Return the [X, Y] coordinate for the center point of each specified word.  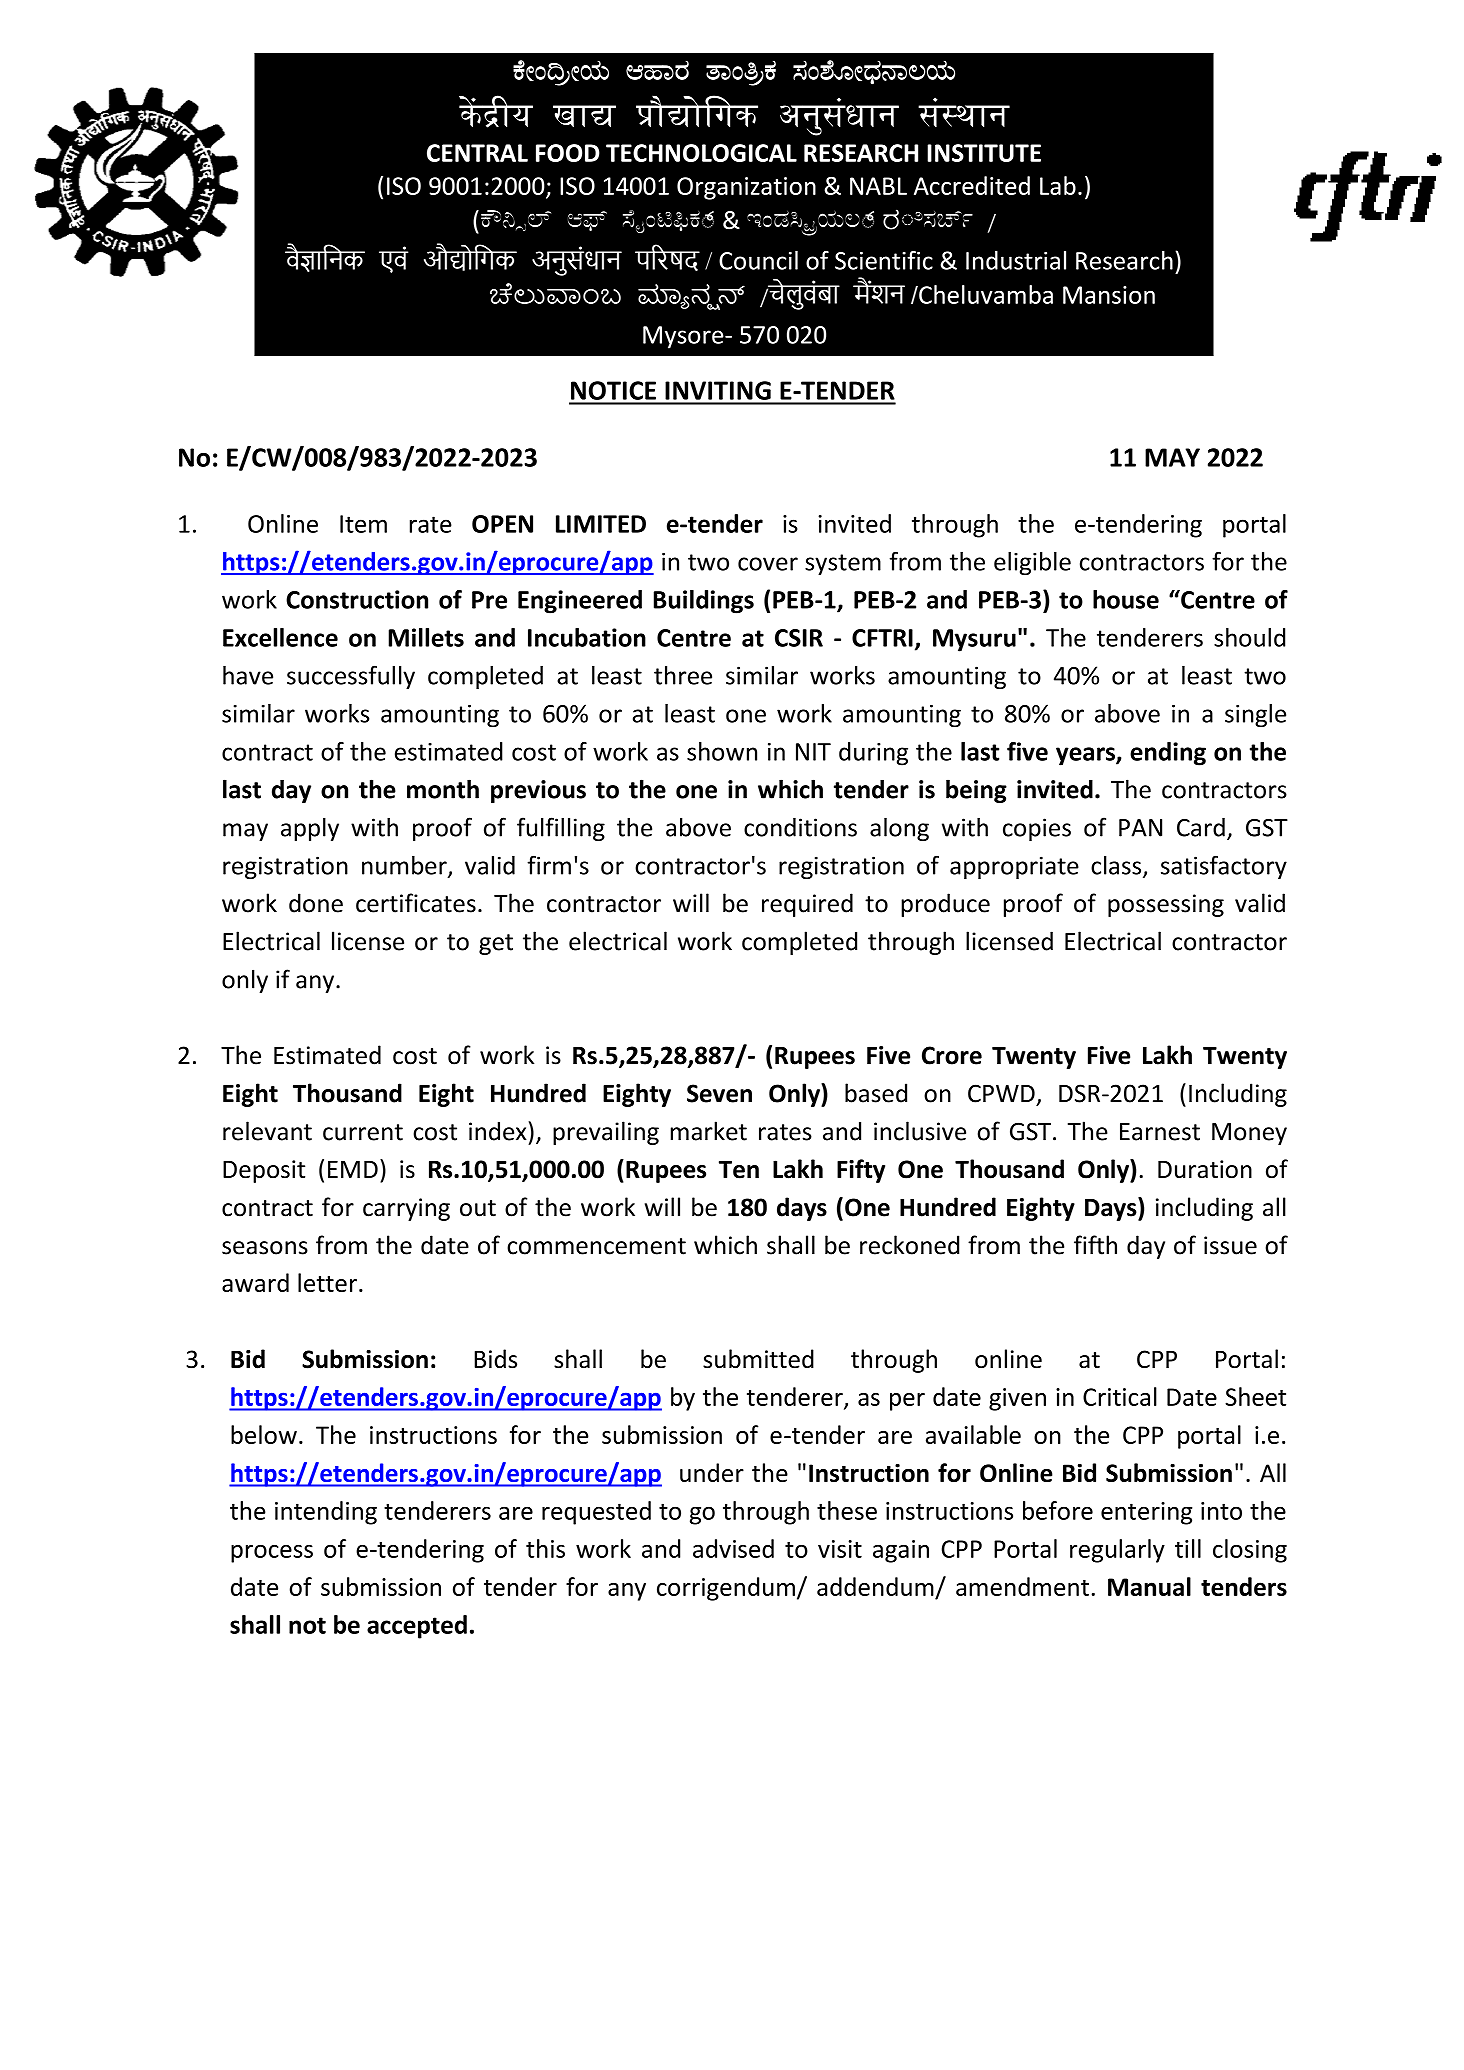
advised [733, 1548]
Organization [746, 188]
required [807, 905]
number [405, 866]
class [1117, 866]
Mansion [1109, 295]
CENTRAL [477, 153]
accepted [417, 1627]
